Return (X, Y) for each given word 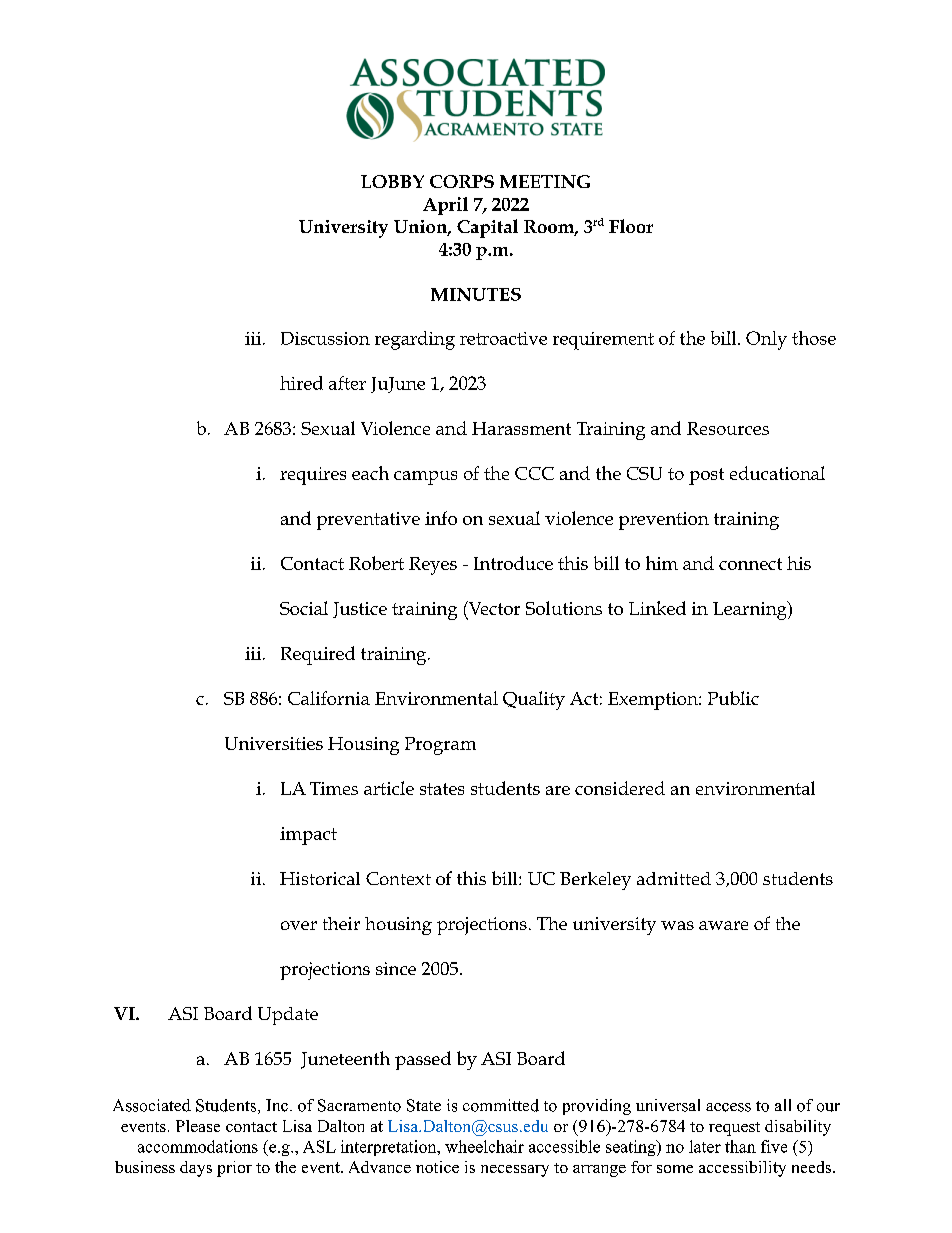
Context (398, 878)
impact (308, 836)
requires (313, 476)
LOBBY (392, 181)
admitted (674, 878)
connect (750, 564)
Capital (487, 228)
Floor (631, 226)
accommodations (198, 1146)
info (441, 518)
